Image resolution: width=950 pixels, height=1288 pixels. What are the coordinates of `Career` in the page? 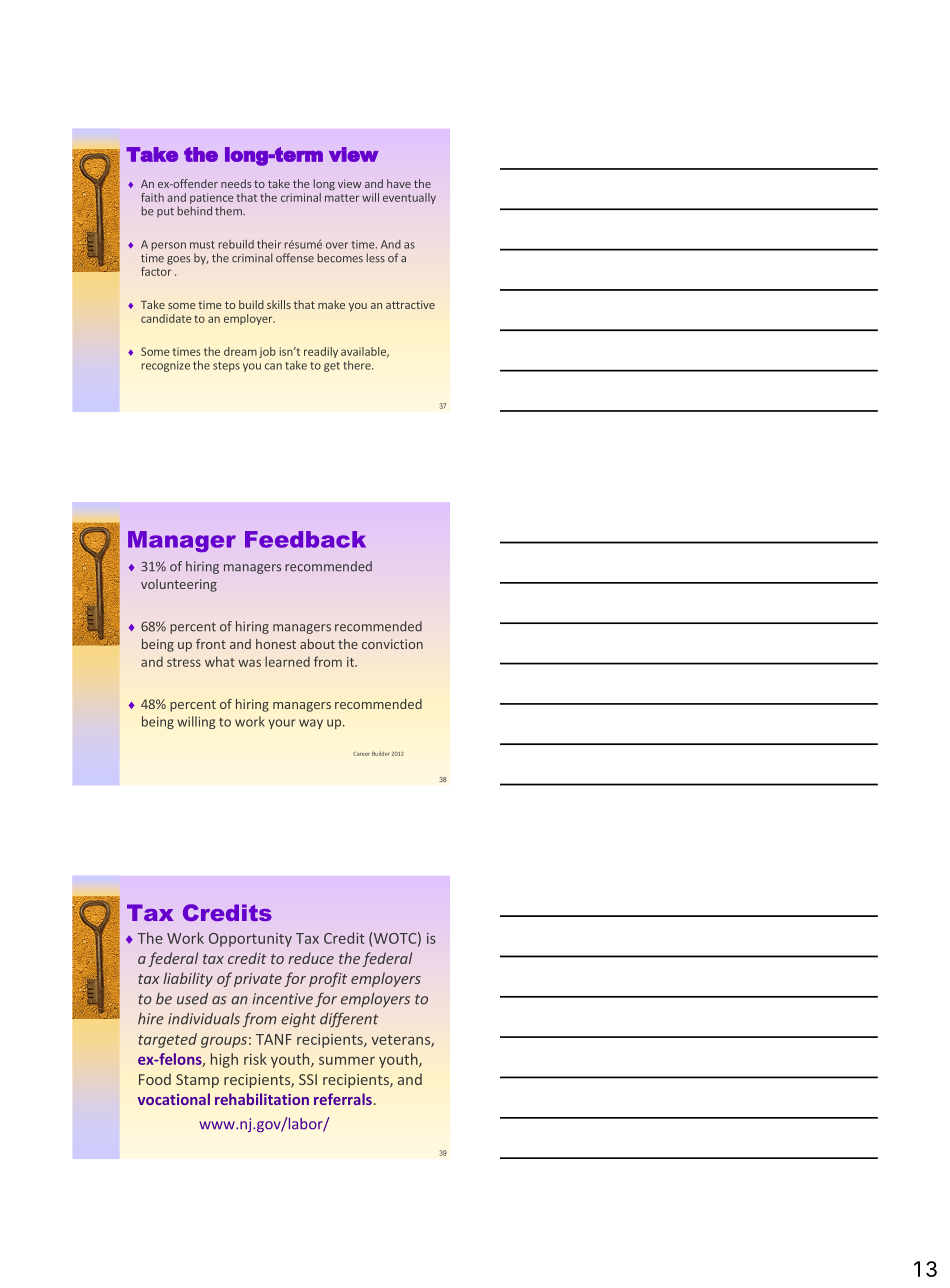 It's located at (361, 754).
